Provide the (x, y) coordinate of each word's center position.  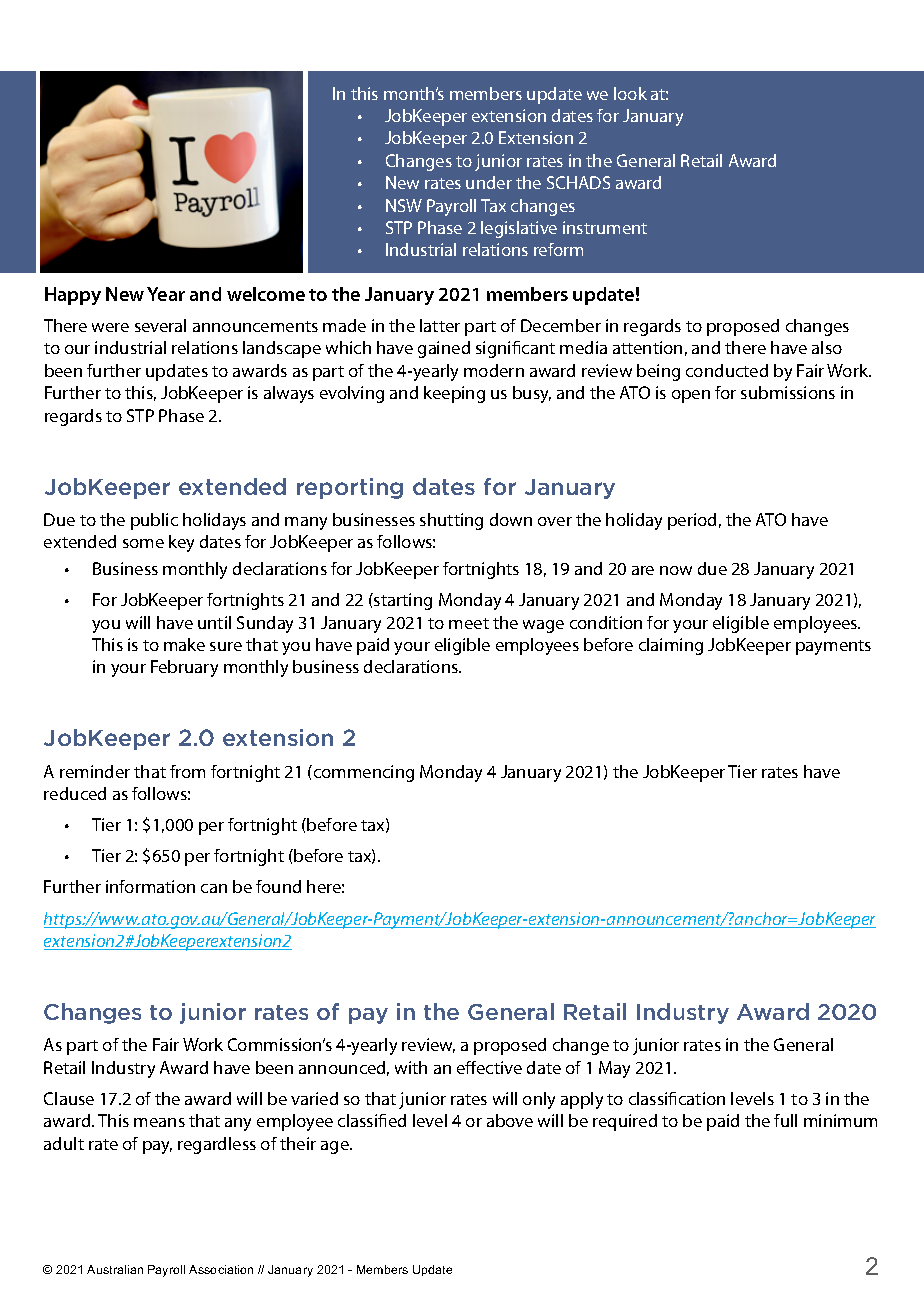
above (510, 1120)
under (489, 182)
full (785, 1120)
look (630, 93)
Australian (115, 1269)
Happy (73, 296)
